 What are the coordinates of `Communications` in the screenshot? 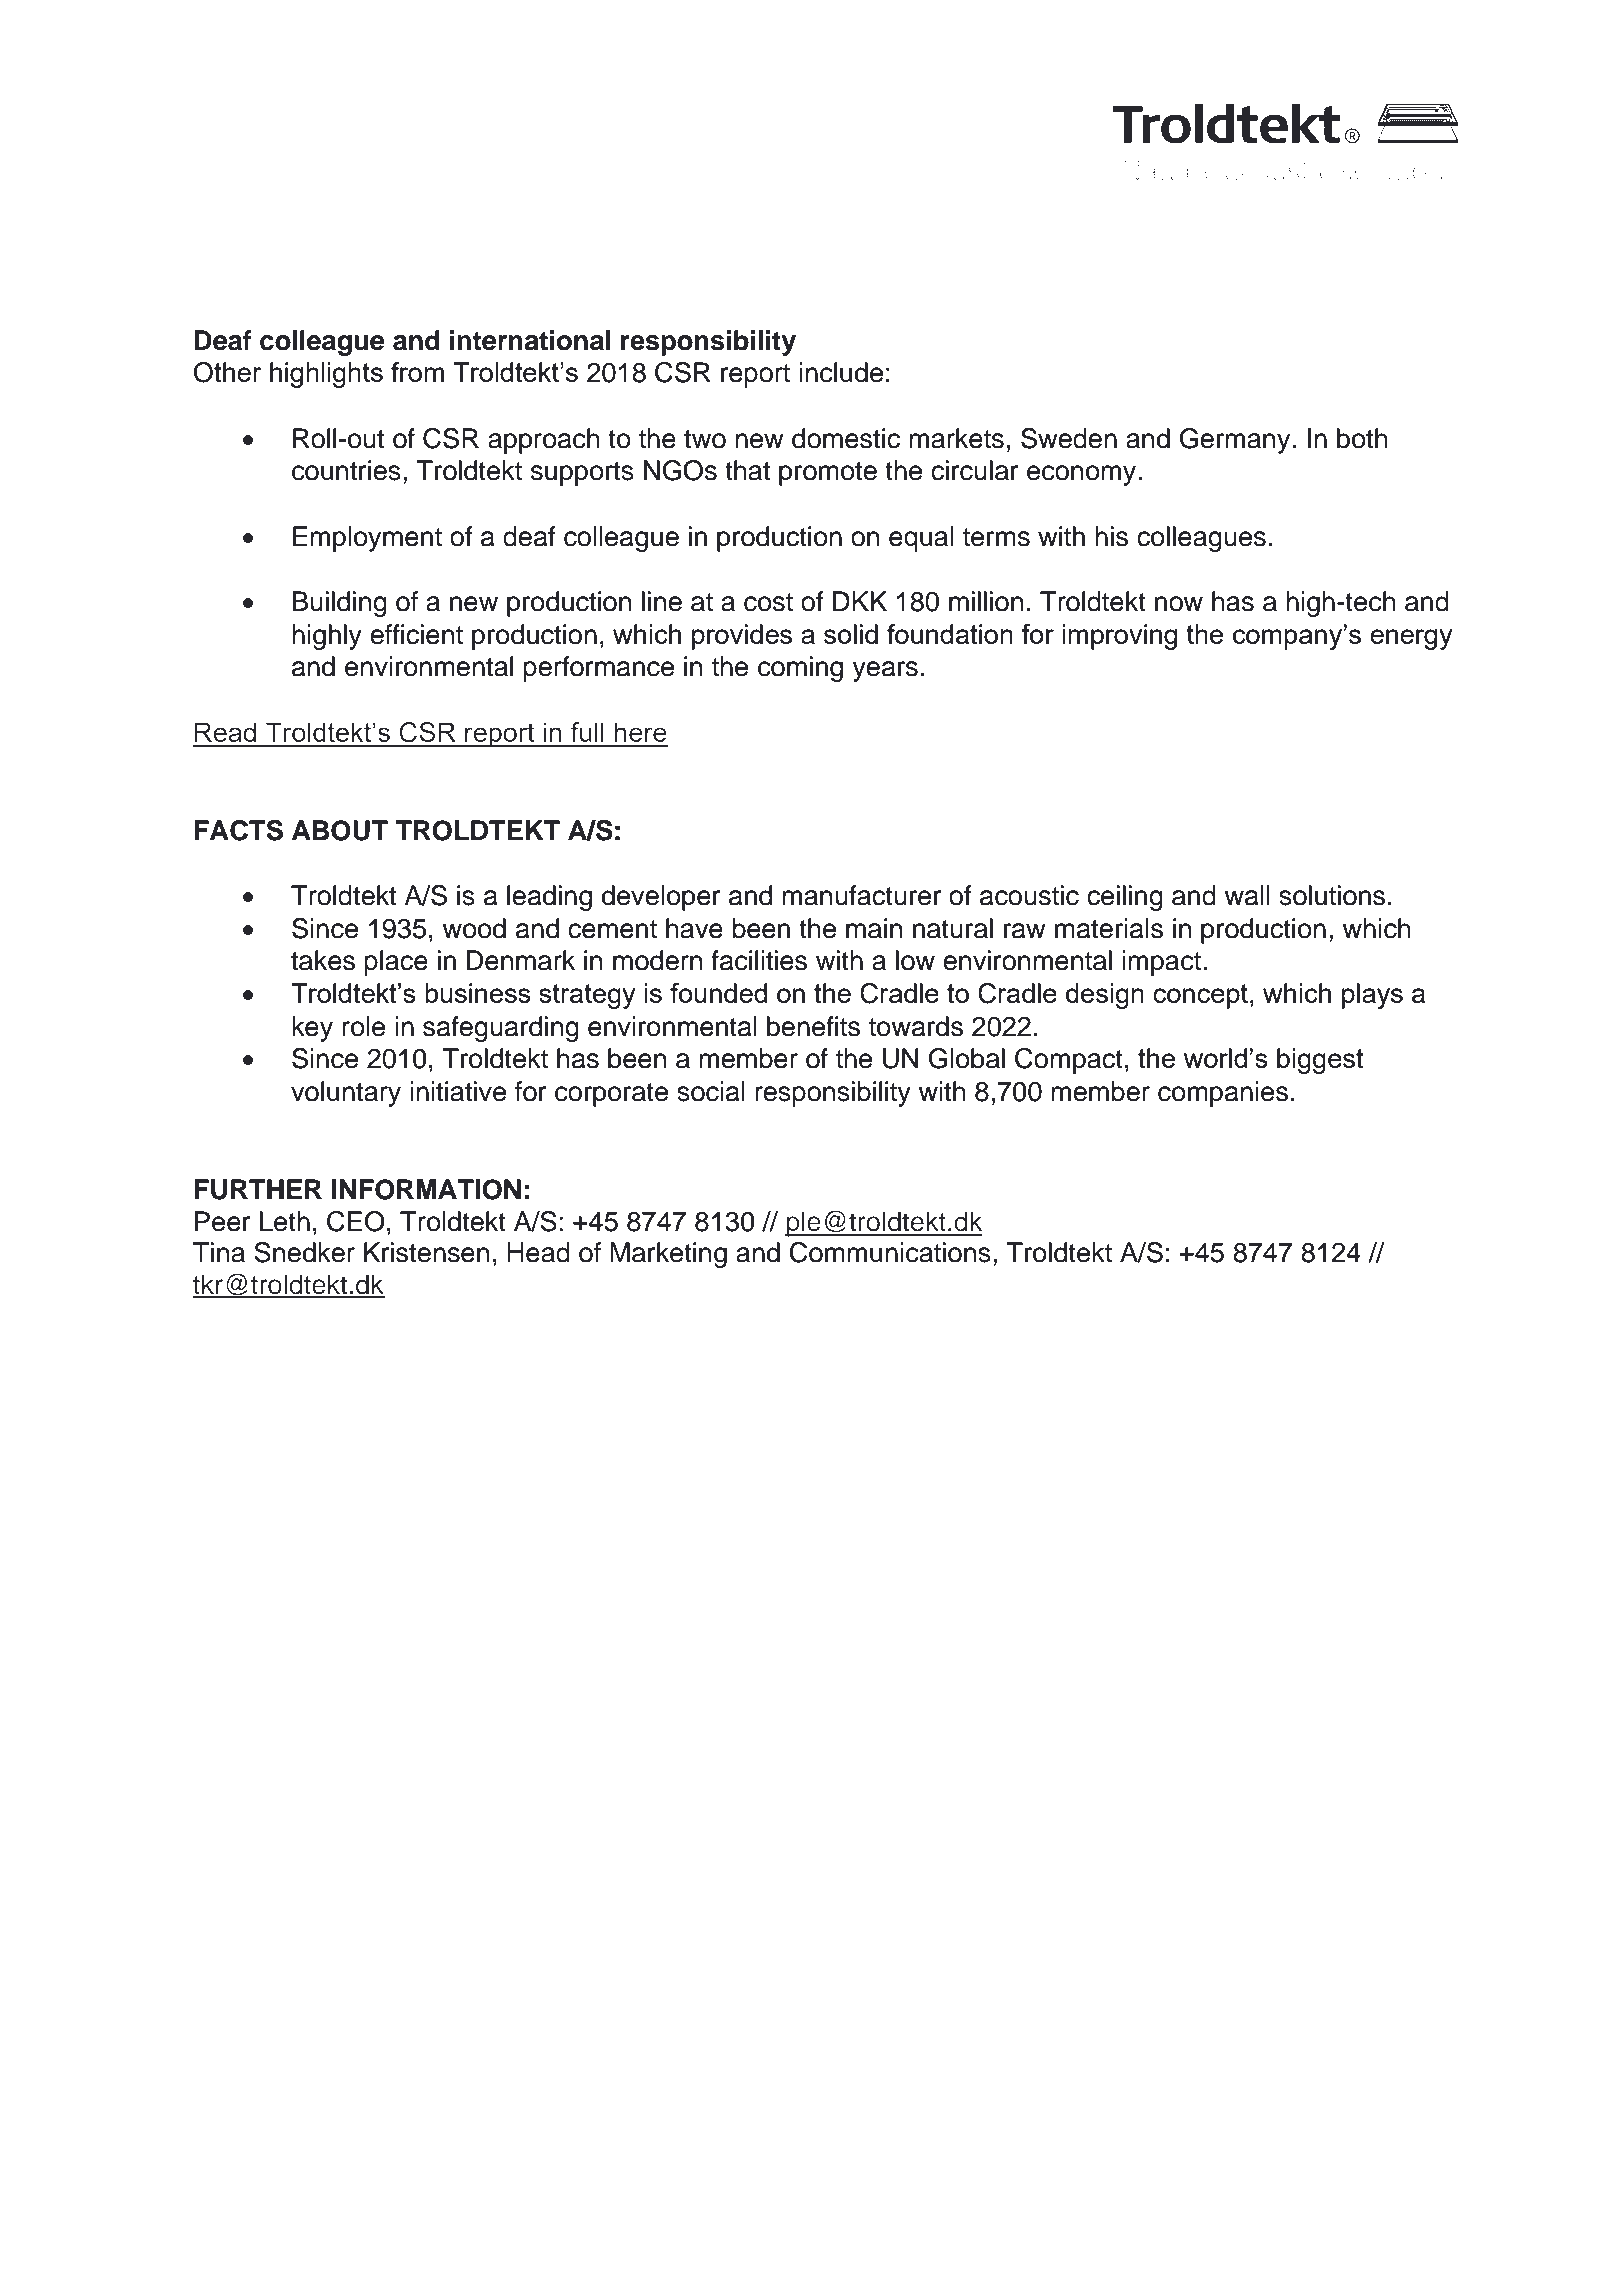 It's located at (890, 1252).
